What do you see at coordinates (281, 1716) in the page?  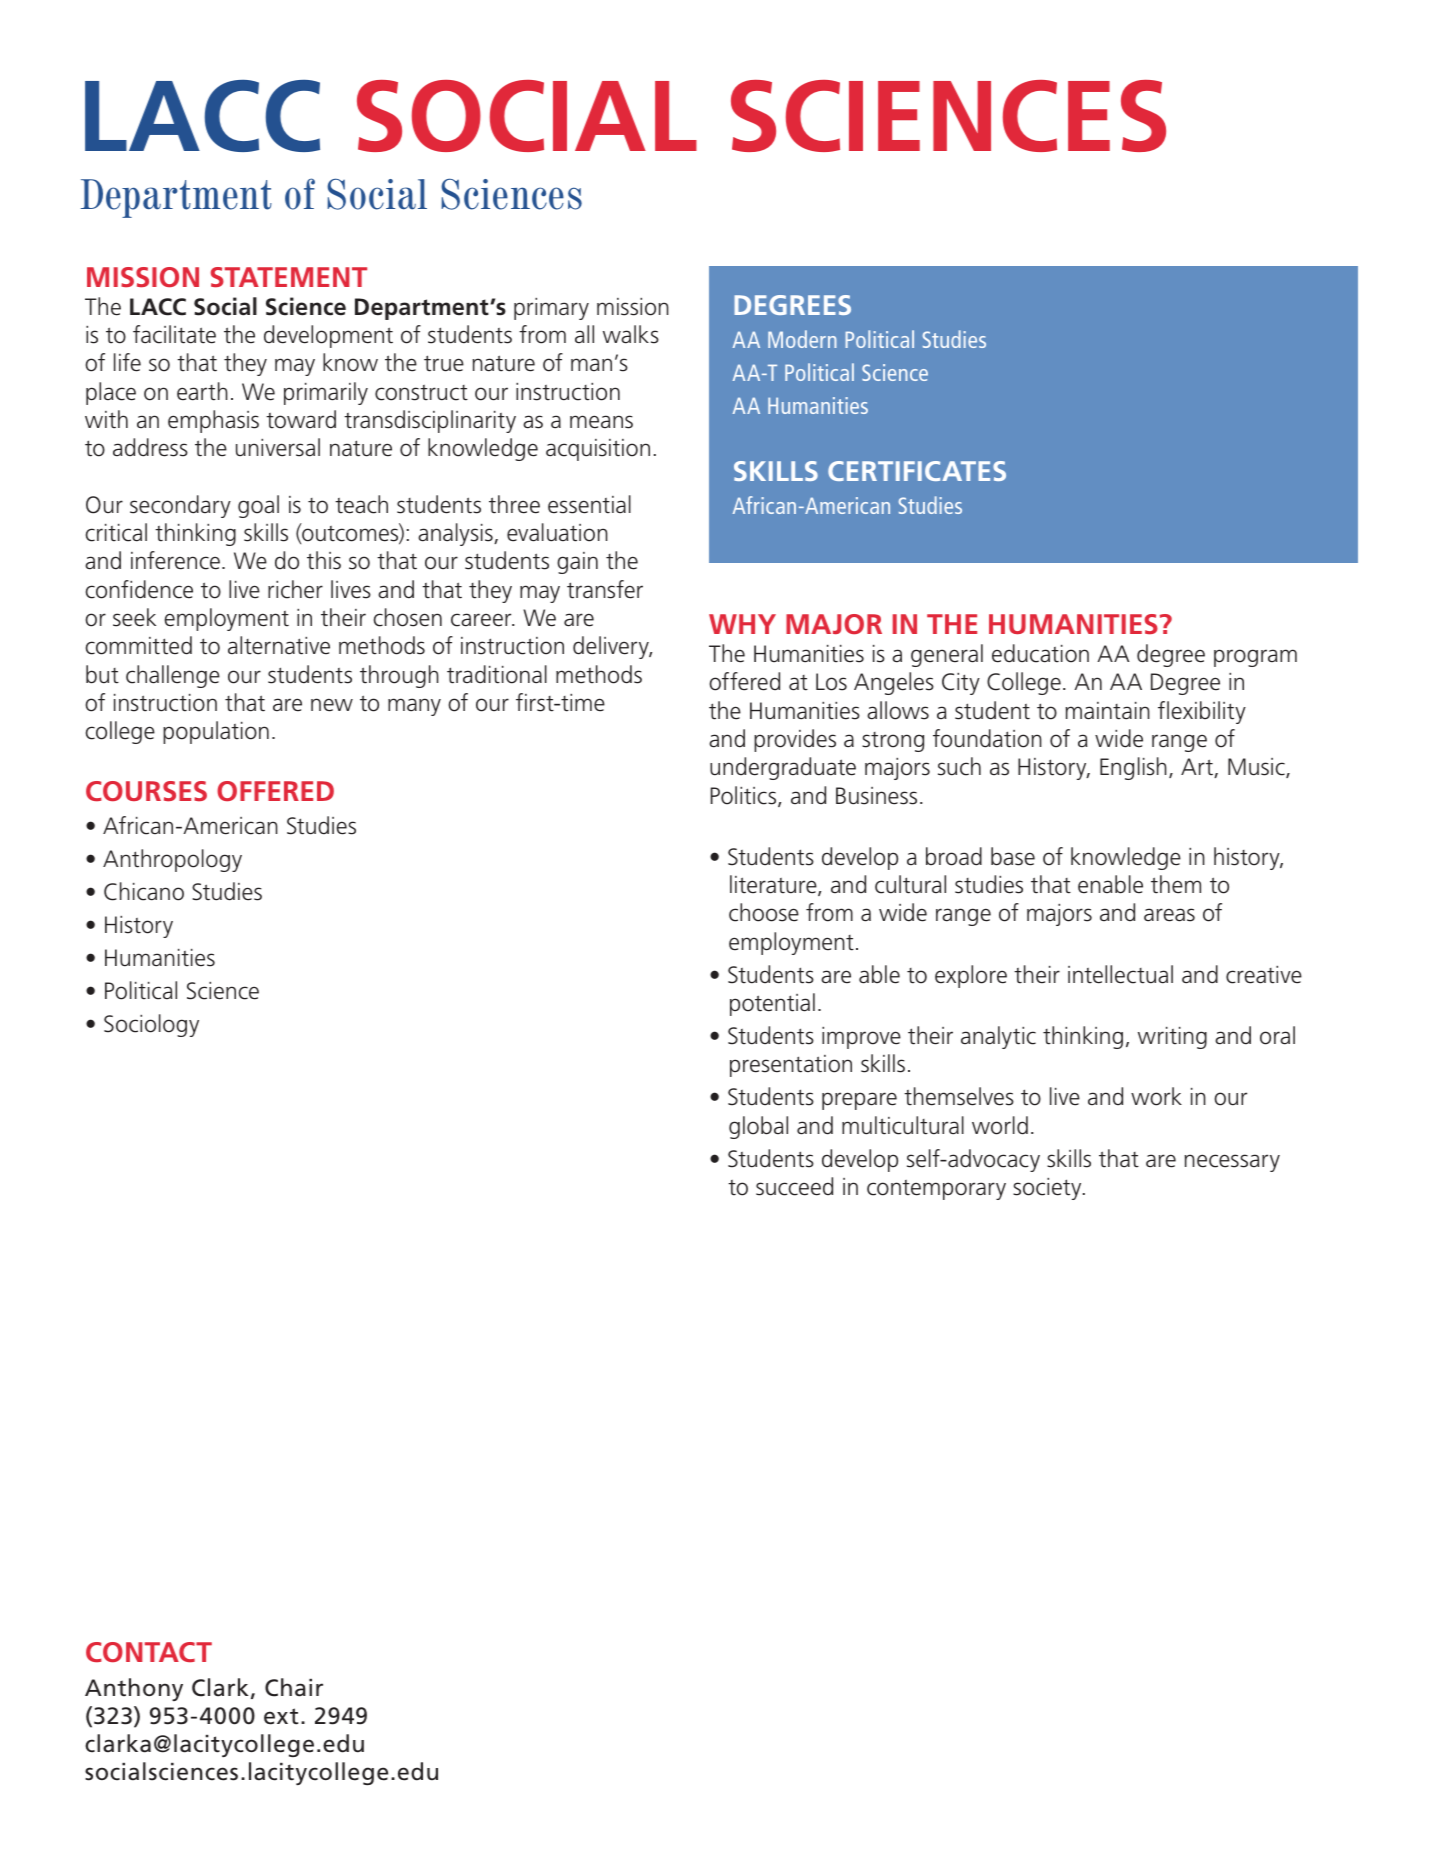 I see `ext` at bounding box center [281, 1716].
